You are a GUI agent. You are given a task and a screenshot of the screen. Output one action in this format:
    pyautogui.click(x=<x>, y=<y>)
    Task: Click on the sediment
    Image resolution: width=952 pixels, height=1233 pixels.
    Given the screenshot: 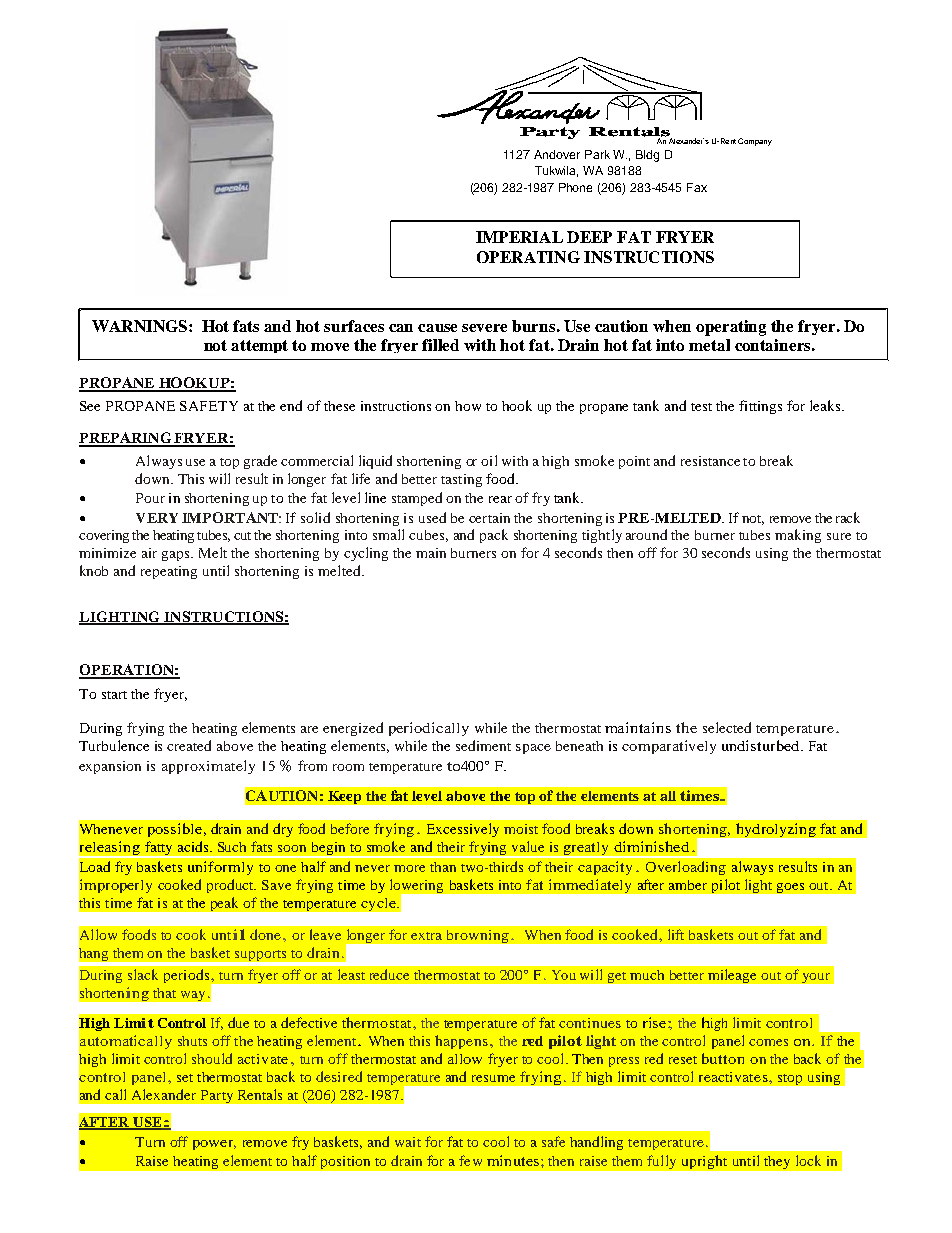 What is the action you would take?
    pyautogui.click(x=483, y=745)
